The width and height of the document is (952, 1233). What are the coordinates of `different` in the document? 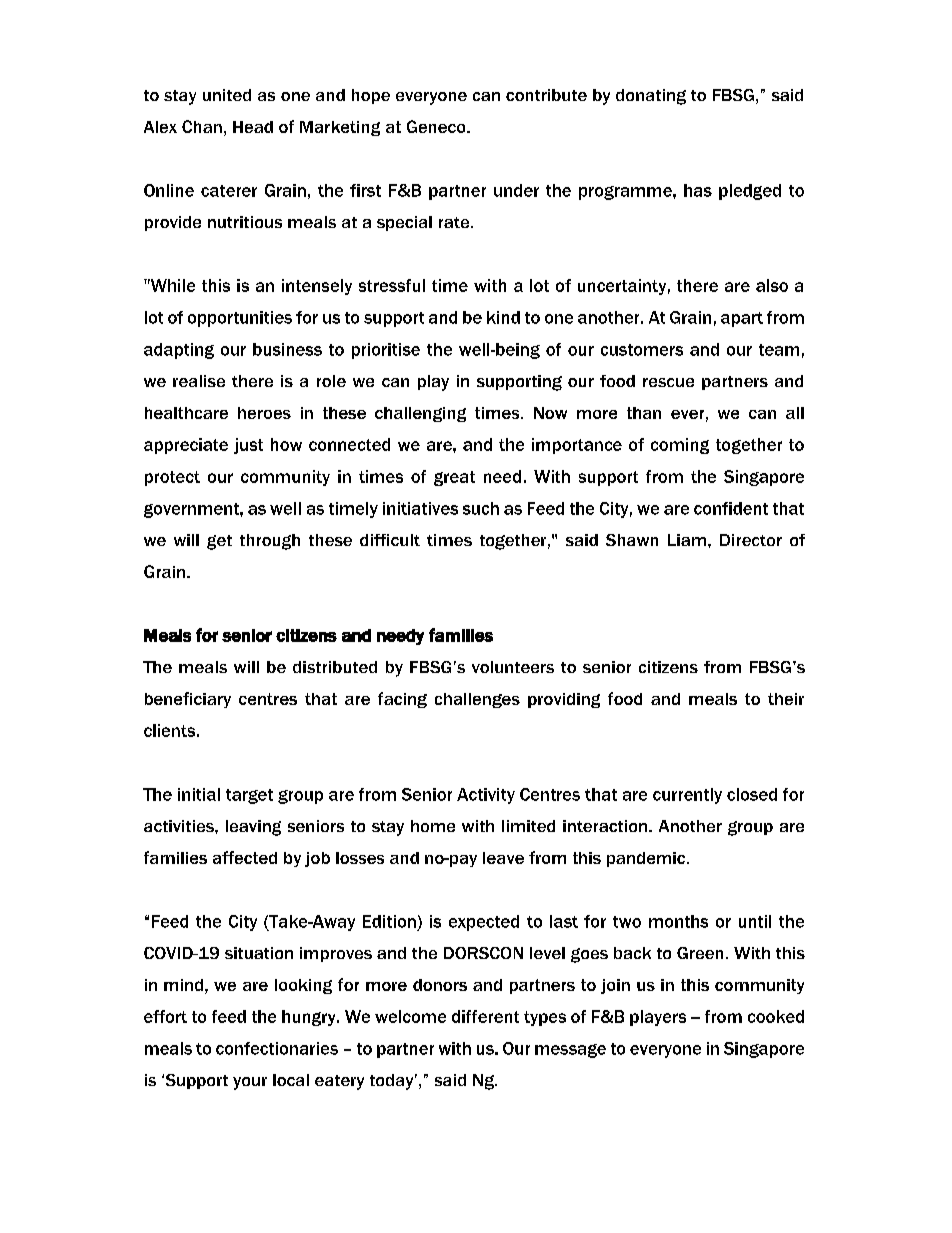 It's located at (485, 1016).
